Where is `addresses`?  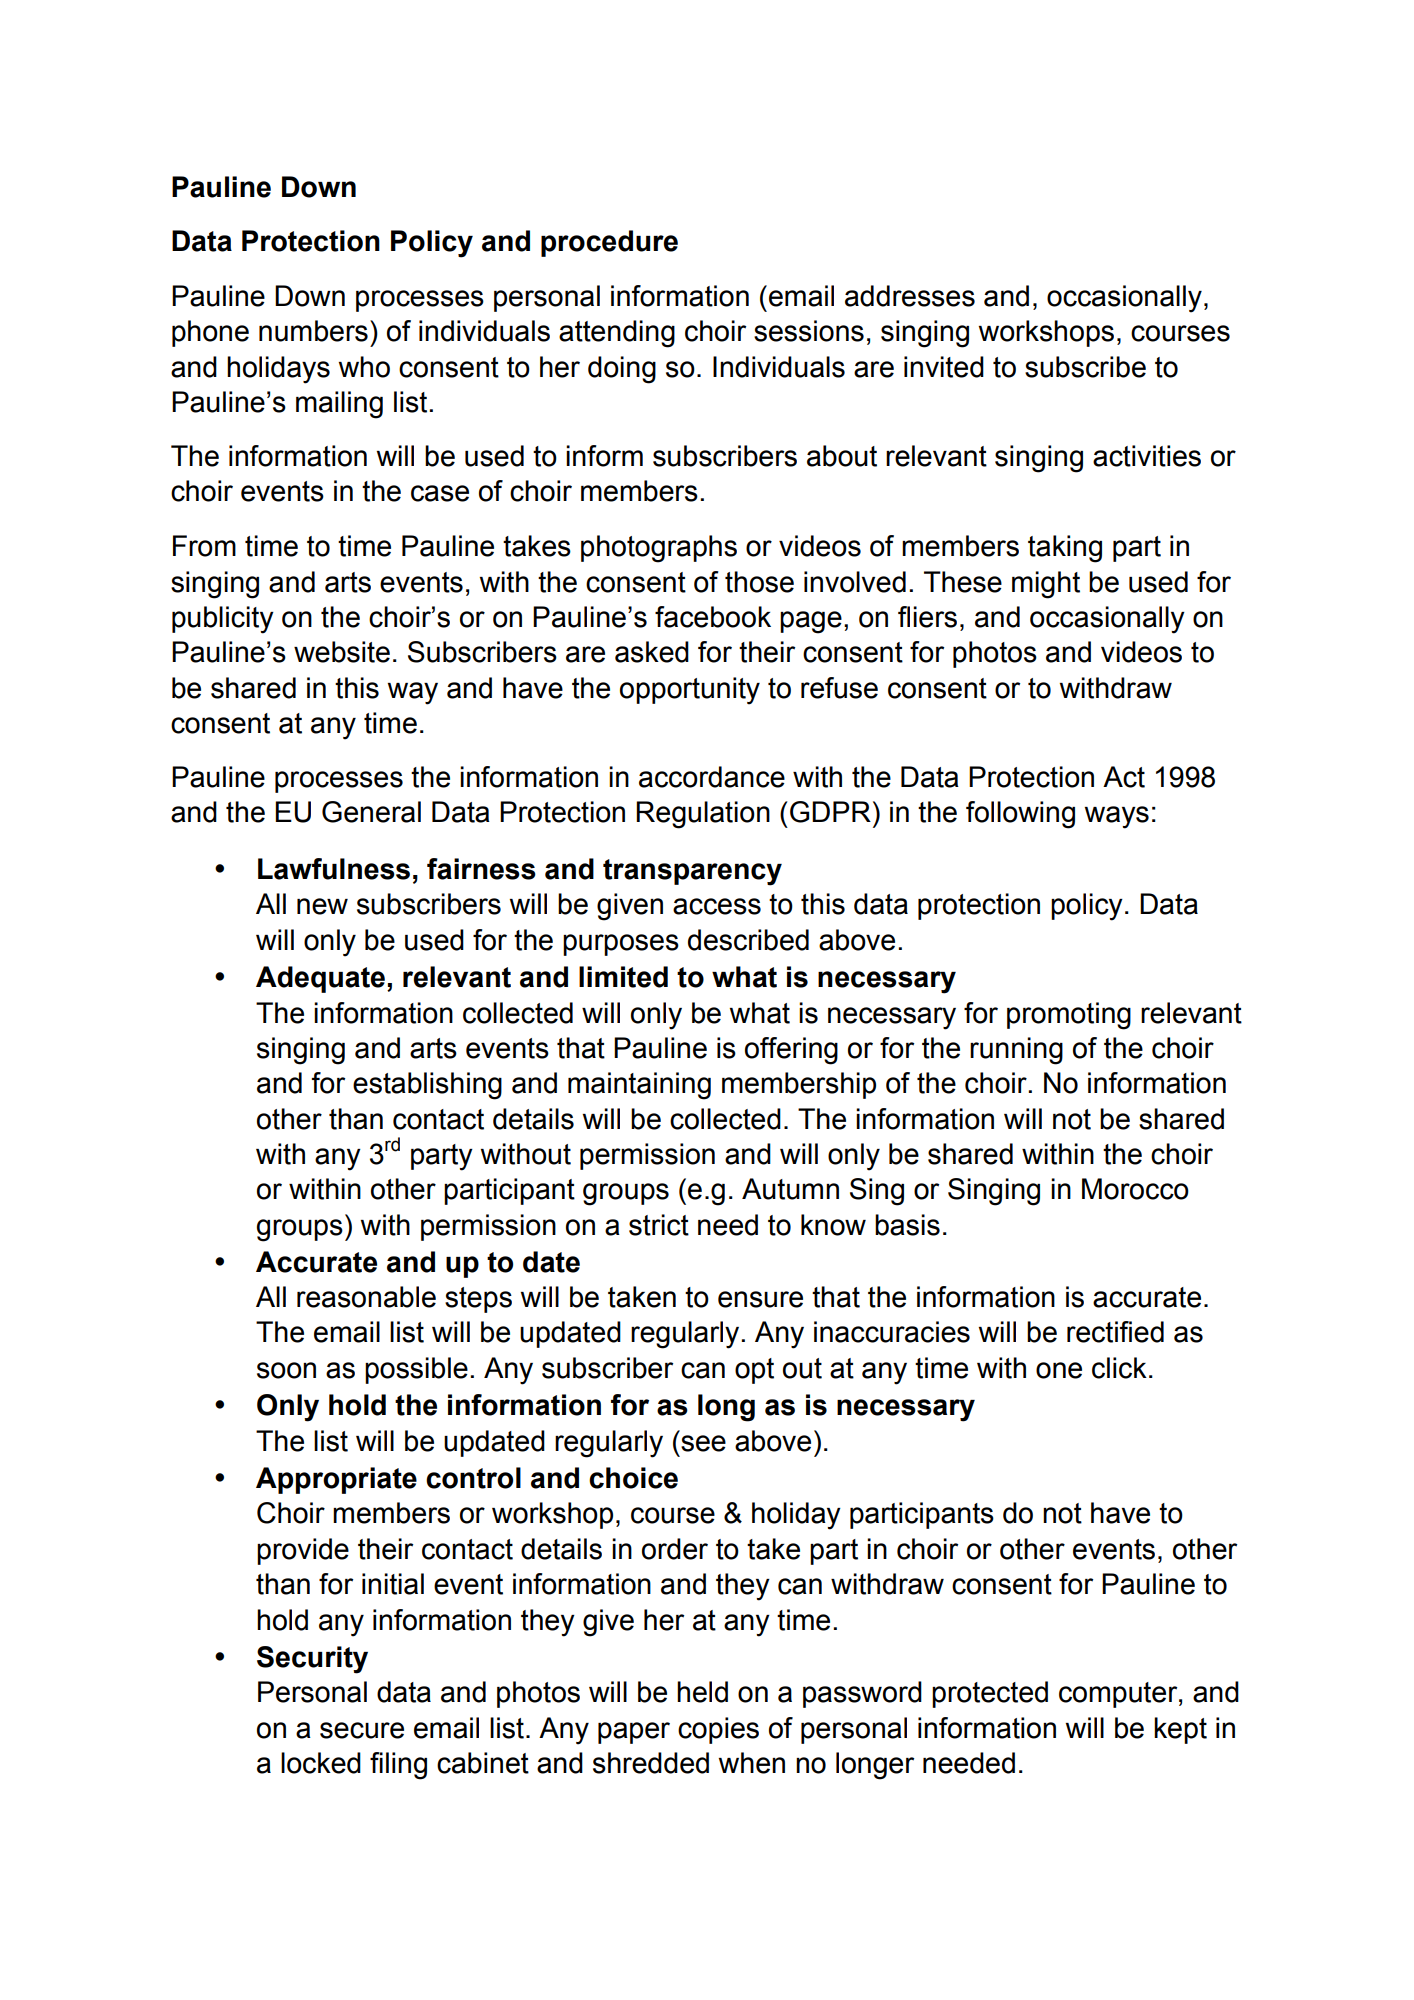 addresses is located at coordinates (910, 296).
